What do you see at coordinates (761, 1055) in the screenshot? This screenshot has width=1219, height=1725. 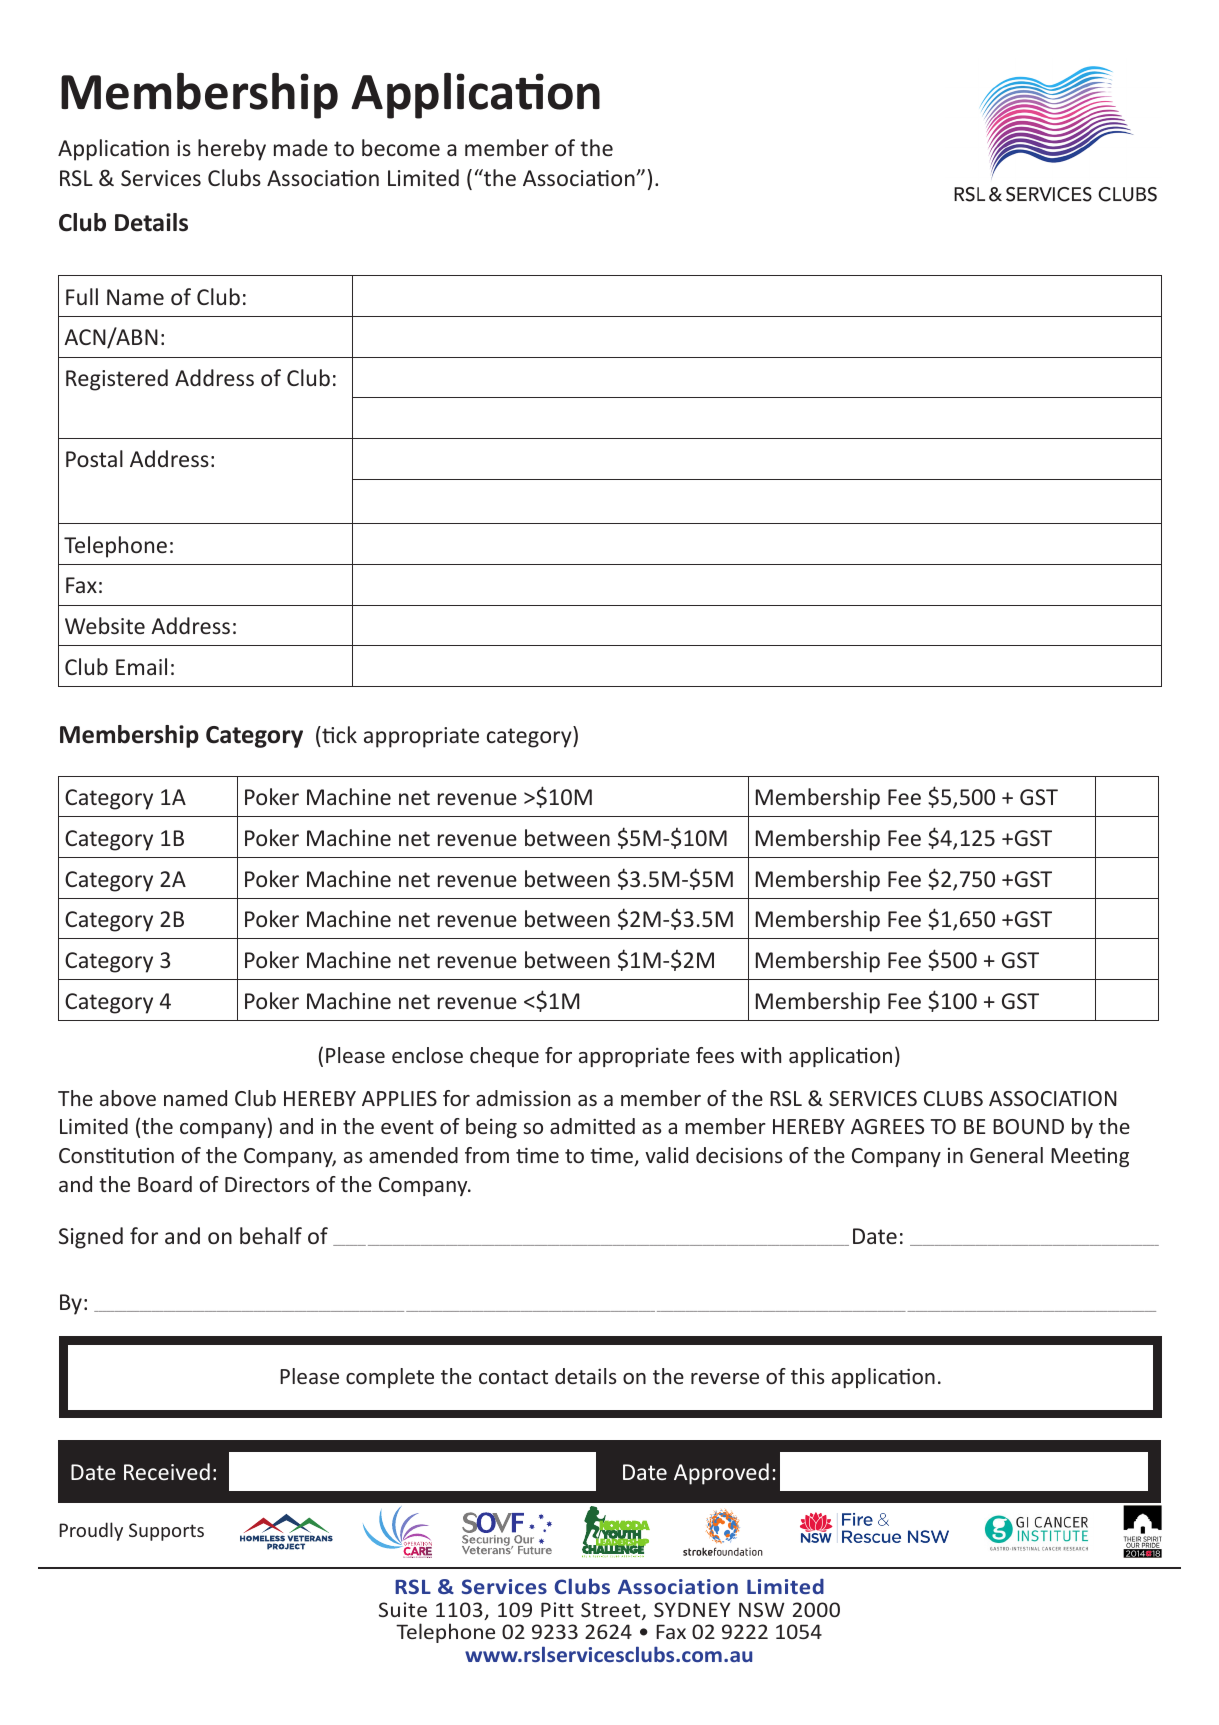 I see `with` at bounding box center [761, 1055].
